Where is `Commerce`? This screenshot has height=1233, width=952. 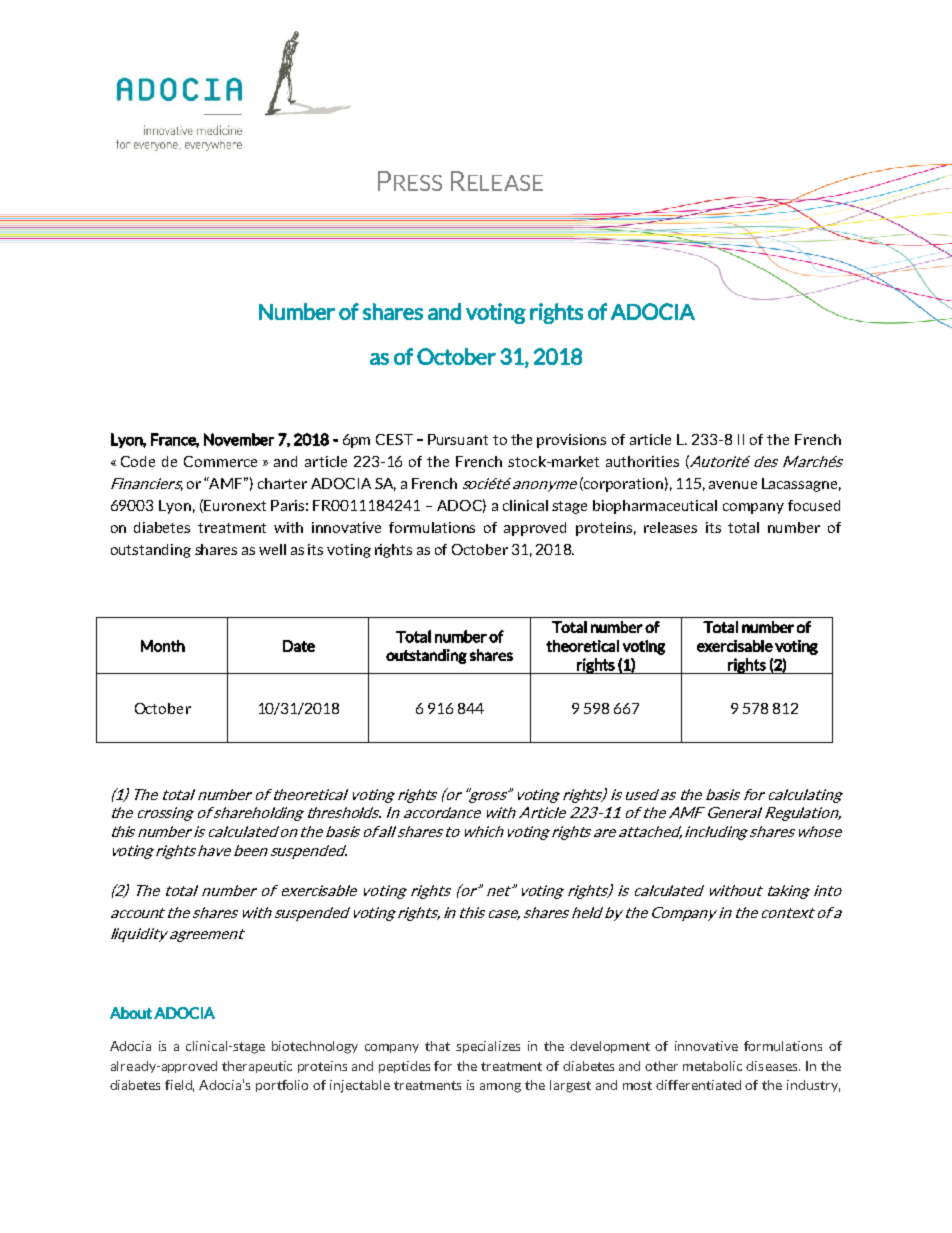
Commerce is located at coordinates (220, 461).
